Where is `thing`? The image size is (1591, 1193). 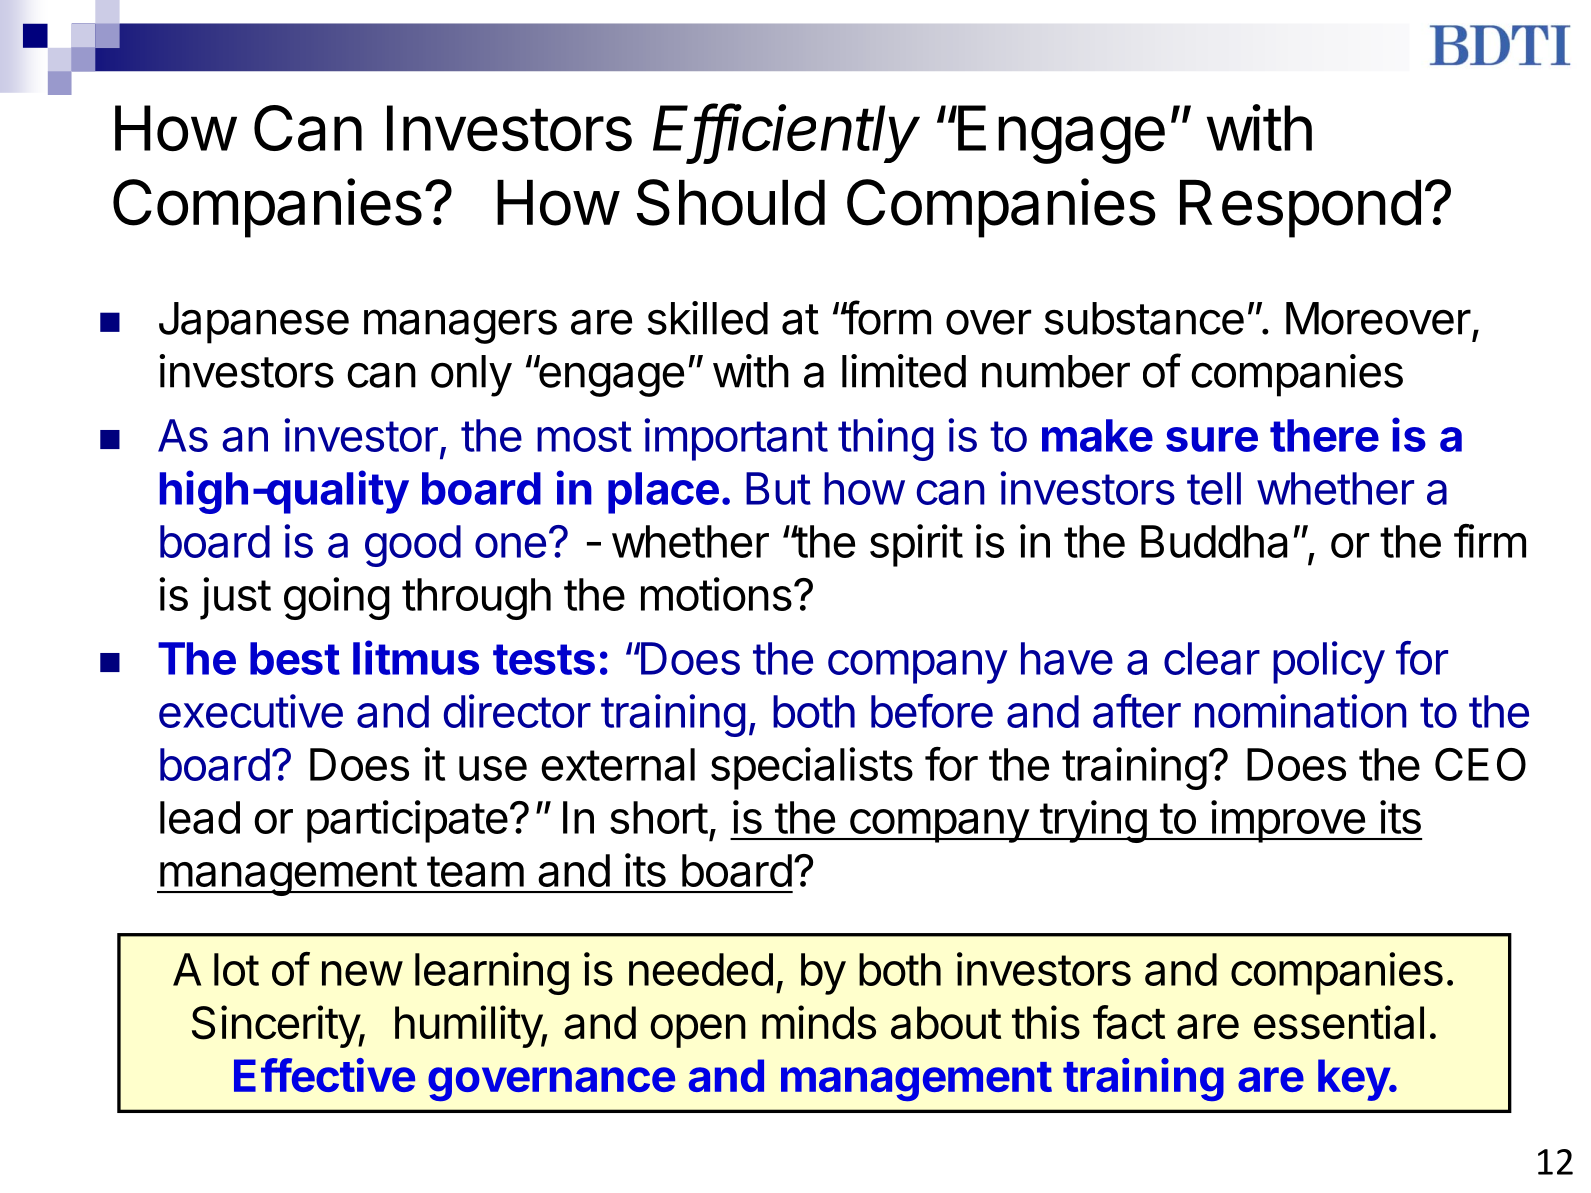 thing is located at coordinates (885, 439).
